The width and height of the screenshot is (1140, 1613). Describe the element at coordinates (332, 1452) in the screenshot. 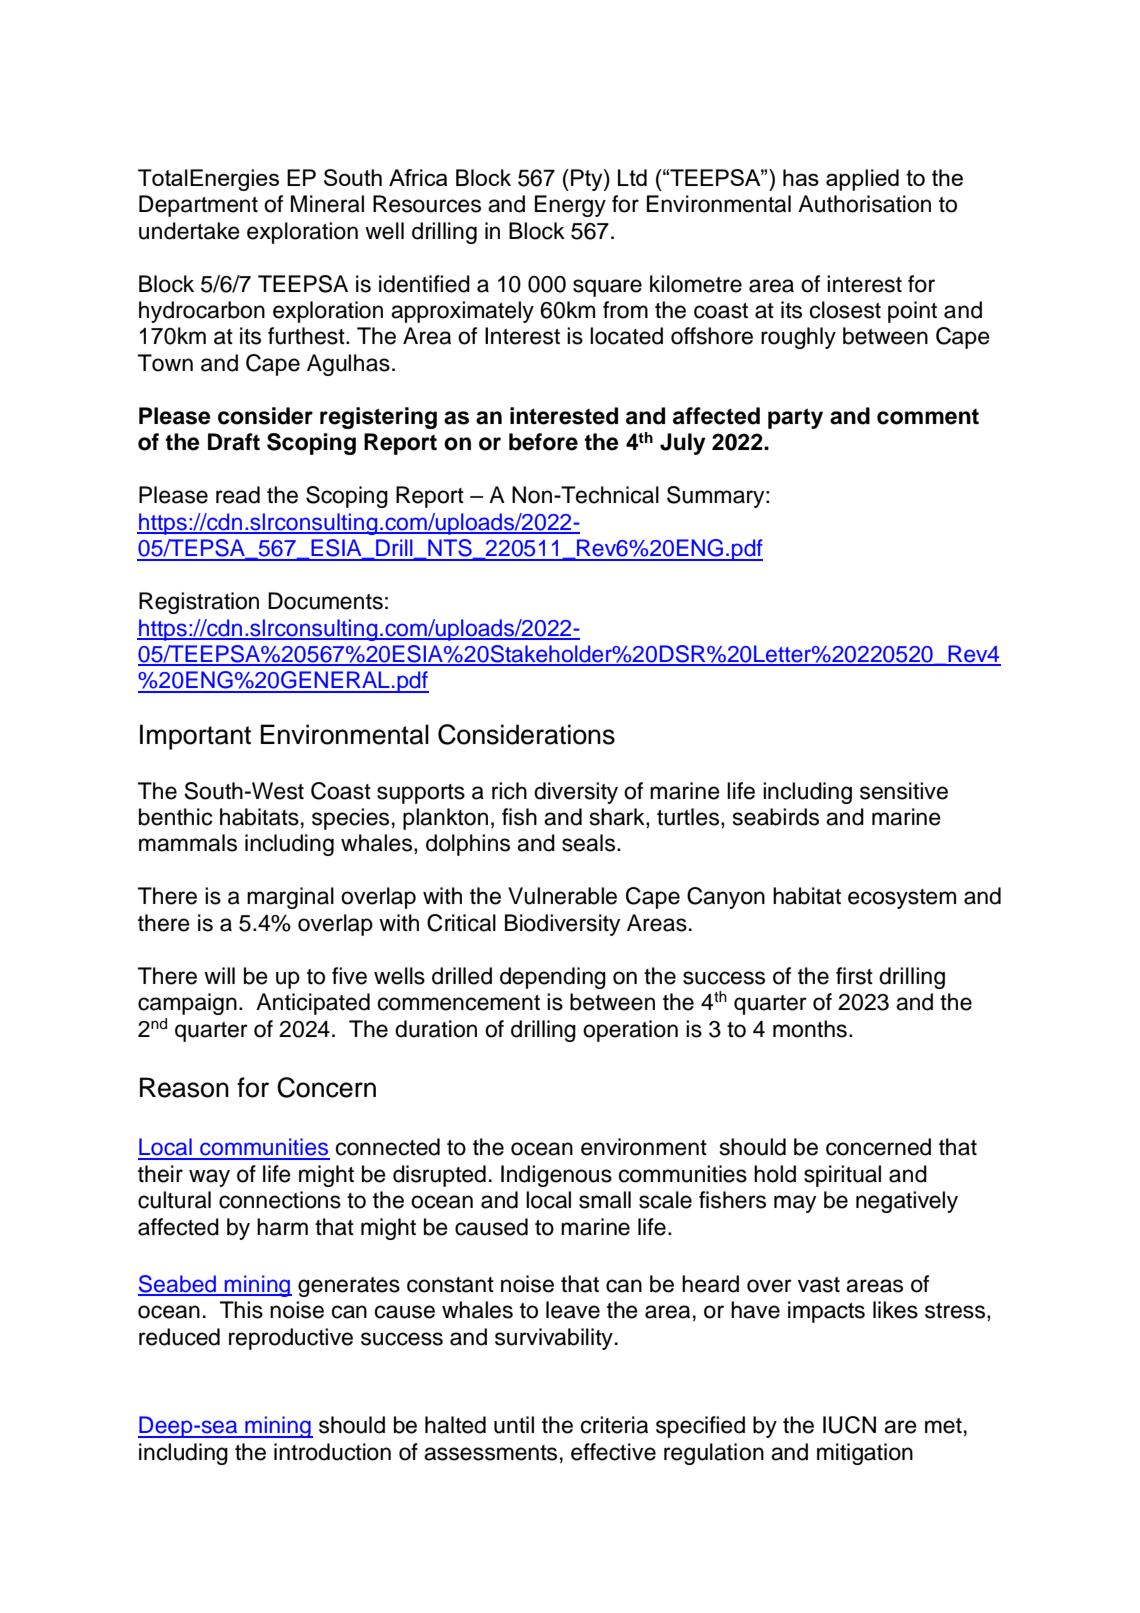

I see `introduction` at that location.
